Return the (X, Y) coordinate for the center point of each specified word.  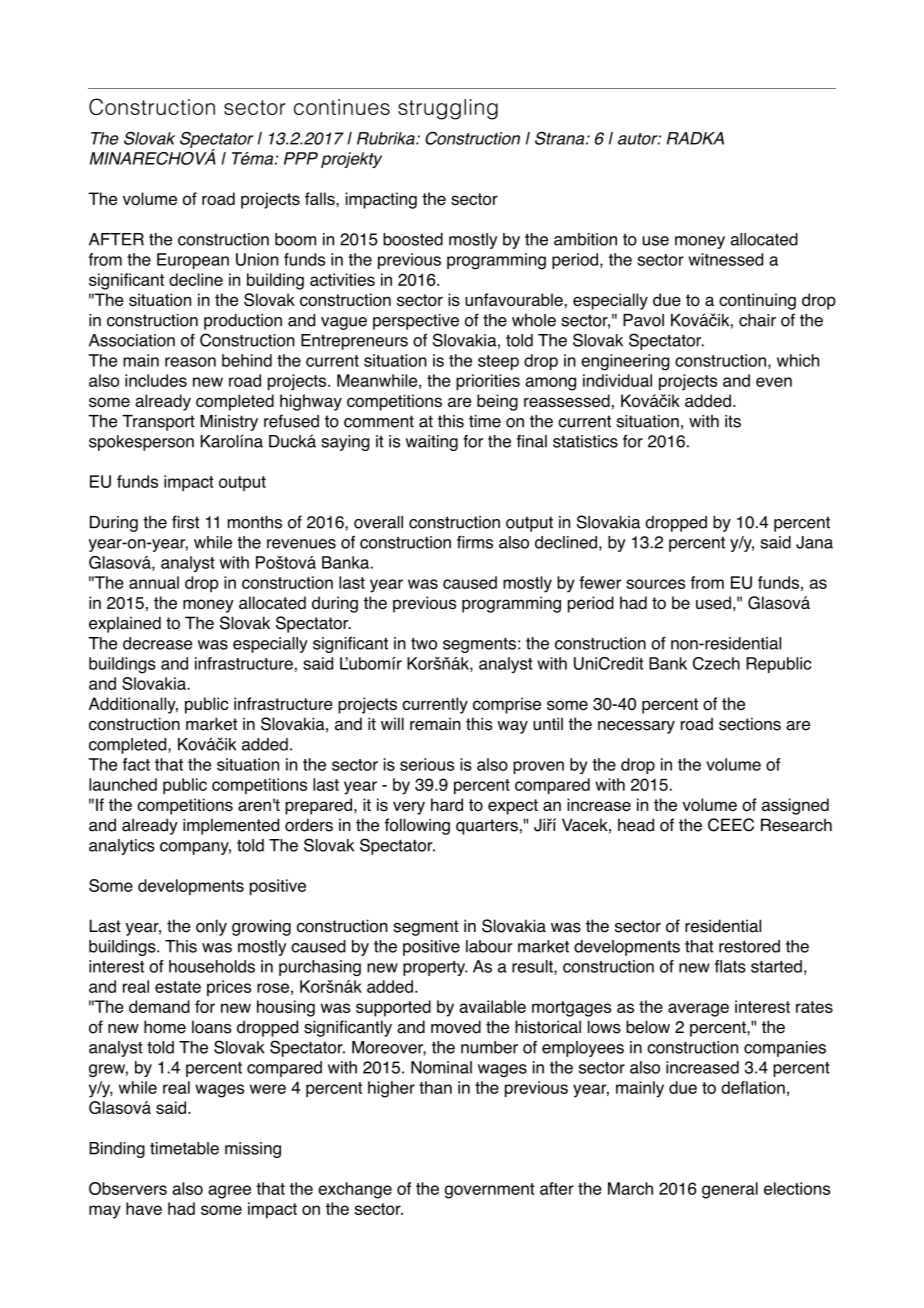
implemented (231, 826)
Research (796, 825)
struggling (448, 109)
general (730, 1190)
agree (229, 1192)
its (733, 421)
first (185, 522)
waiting (432, 443)
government (490, 1191)
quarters (487, 827)
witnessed (725, 259)
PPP (301, 158)
